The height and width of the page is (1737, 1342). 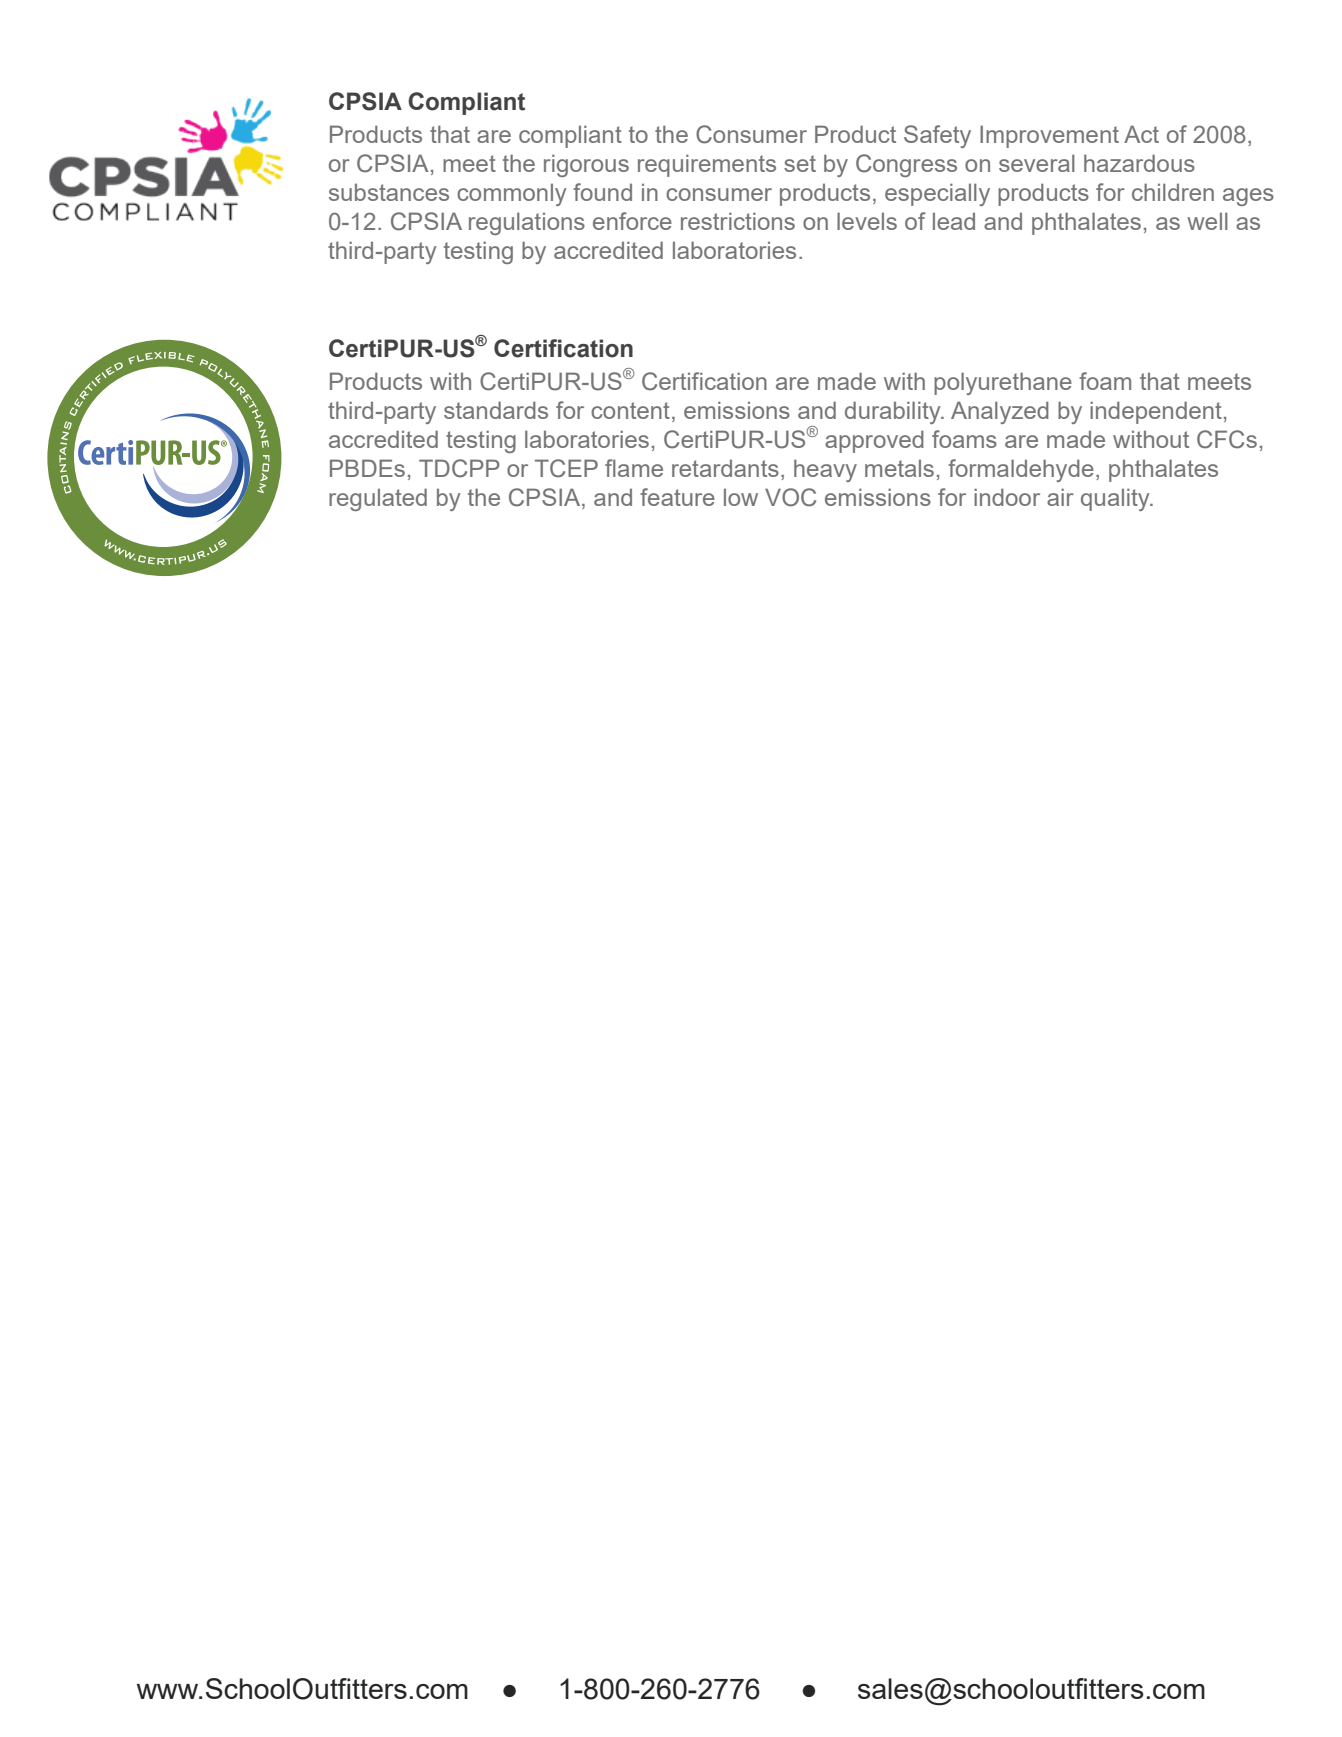 I want to click on content, so click(x=630, y=410).
